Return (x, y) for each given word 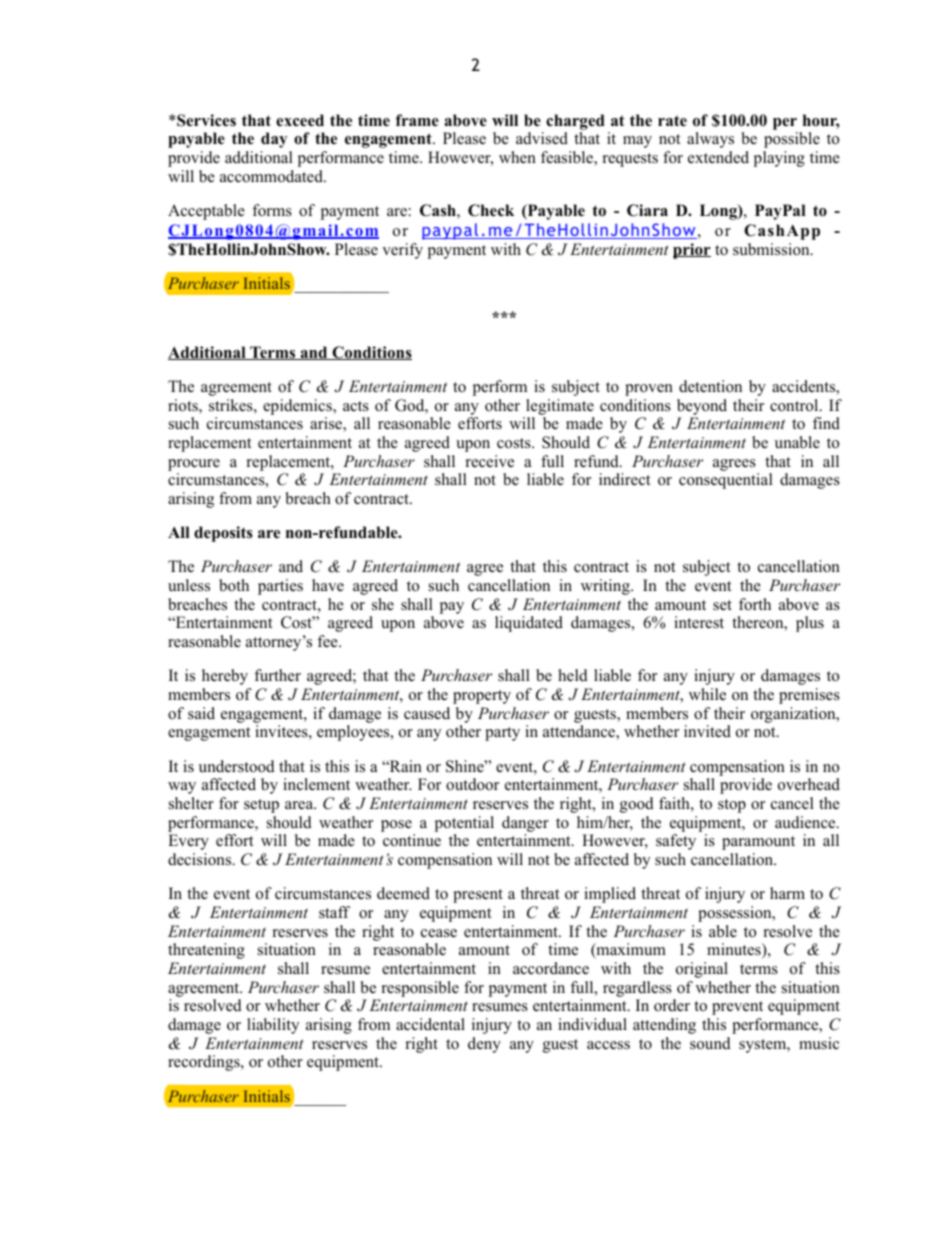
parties (280, 587)
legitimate (560, 407)
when (517, 157)
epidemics (298, 407)
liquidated (529, 624)
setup (261, 806)
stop (732, 806)
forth (755, 604)
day (274, 140)
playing (779, 159)
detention (710, 386)
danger (525, 824)
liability (273, 1026)
